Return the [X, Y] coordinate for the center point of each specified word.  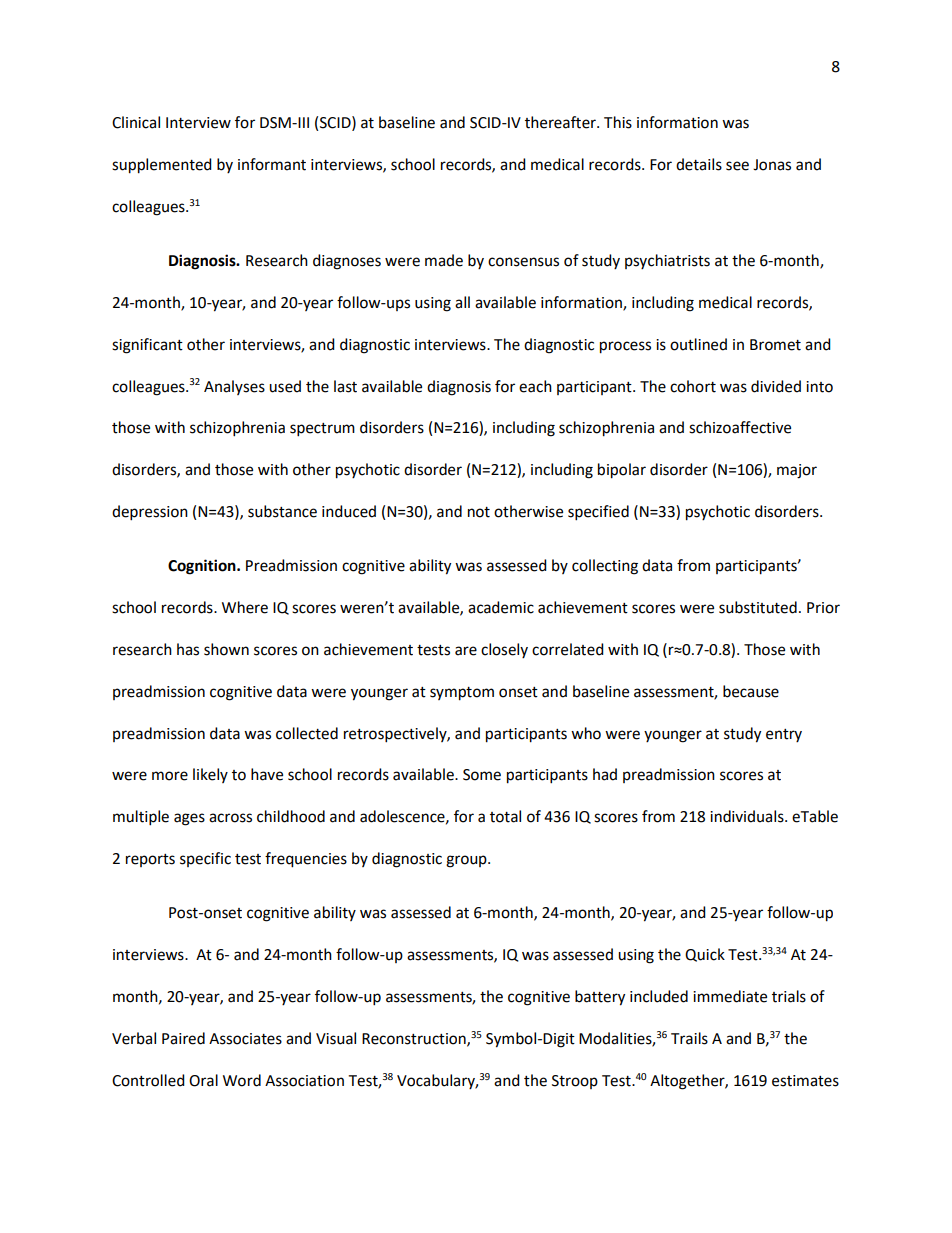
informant [272, 164]
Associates [245, 1039]
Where [245, 607]
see [737, 166]
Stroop [575, 1082]
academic [501, 607]
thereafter [561, 122]
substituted [758, 607]
